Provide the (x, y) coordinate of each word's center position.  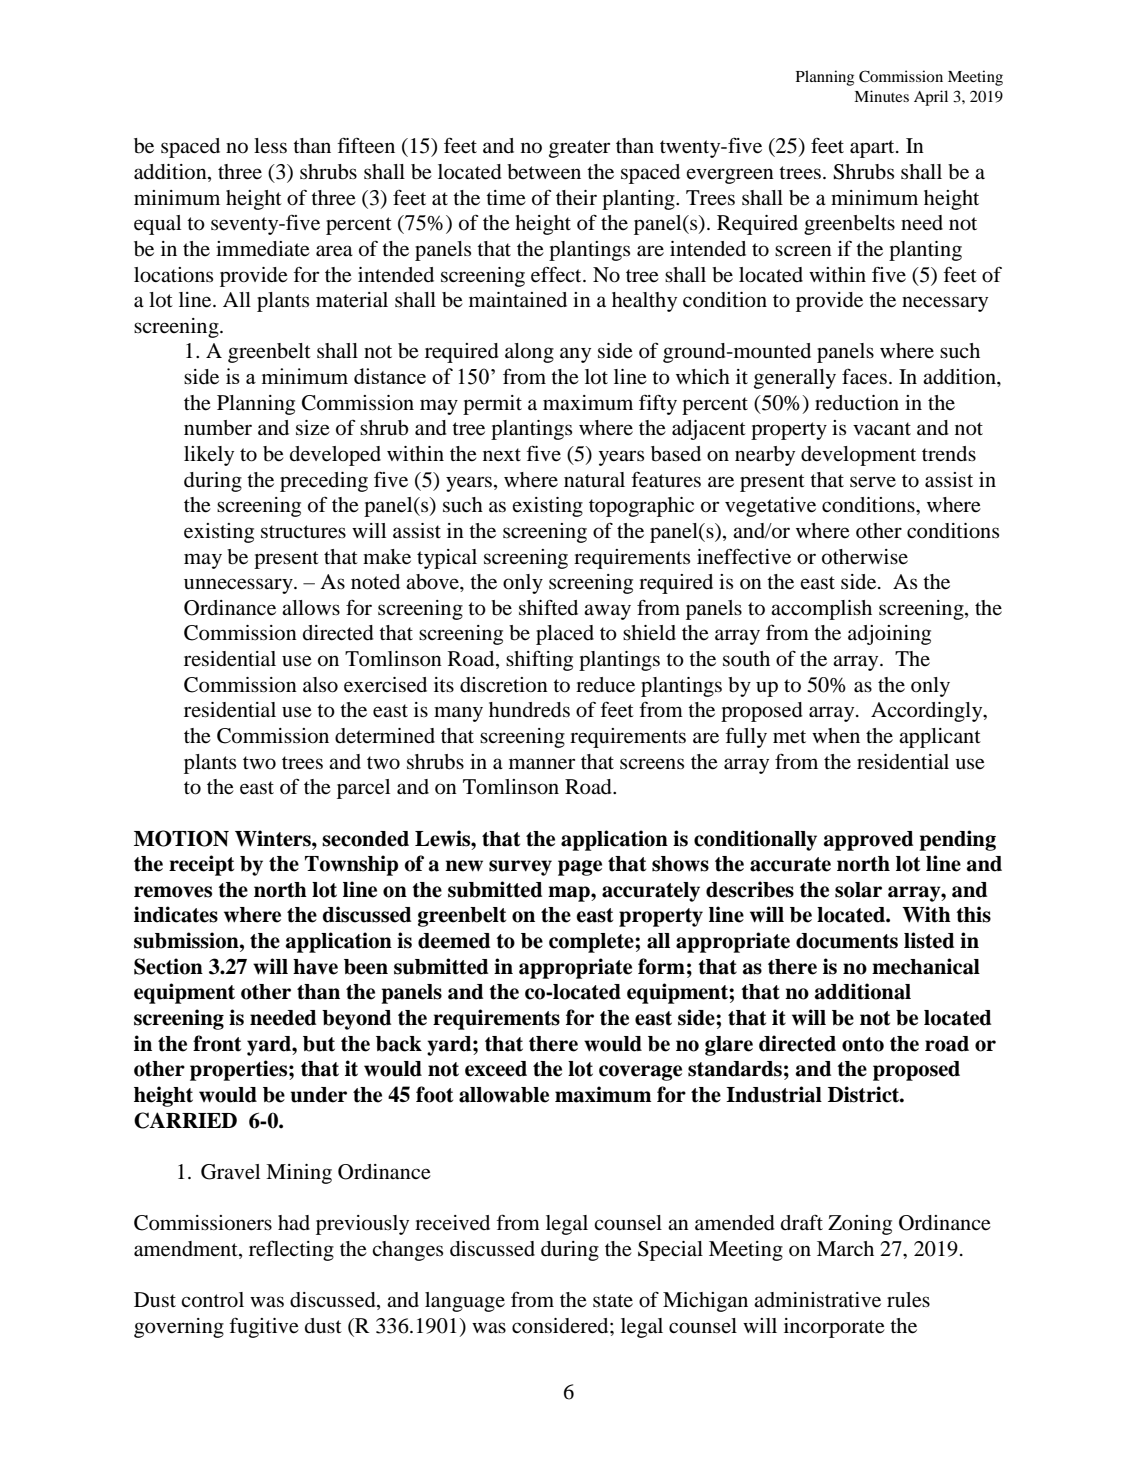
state (613, 1300)
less (270, 146)
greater (579, 149)
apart (873, 149)
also (320, 685)
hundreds (529, 710)
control (212, 1300)
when (836, 735)
